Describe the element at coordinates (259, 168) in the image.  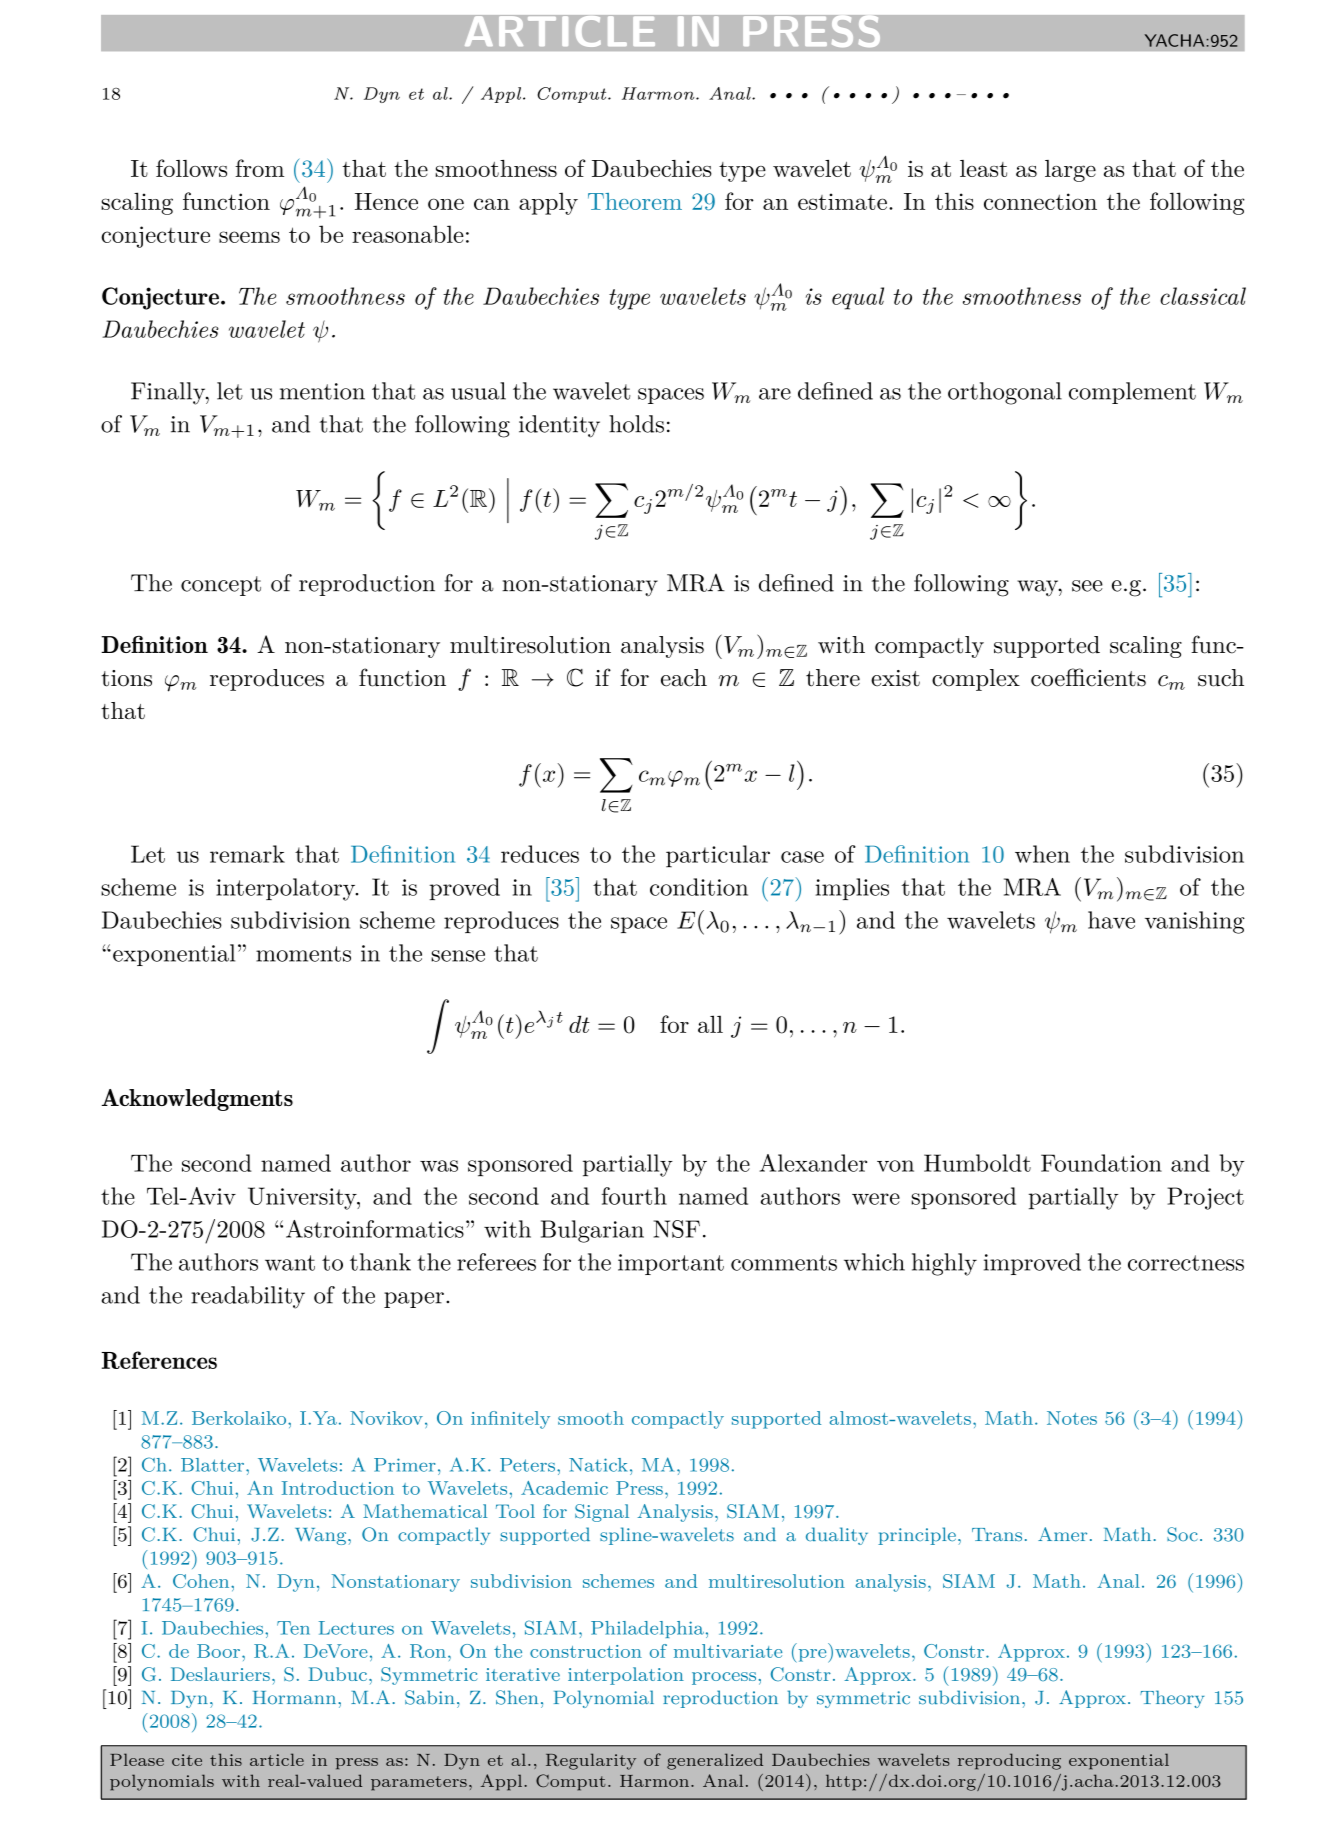
I see `from` at that location.
